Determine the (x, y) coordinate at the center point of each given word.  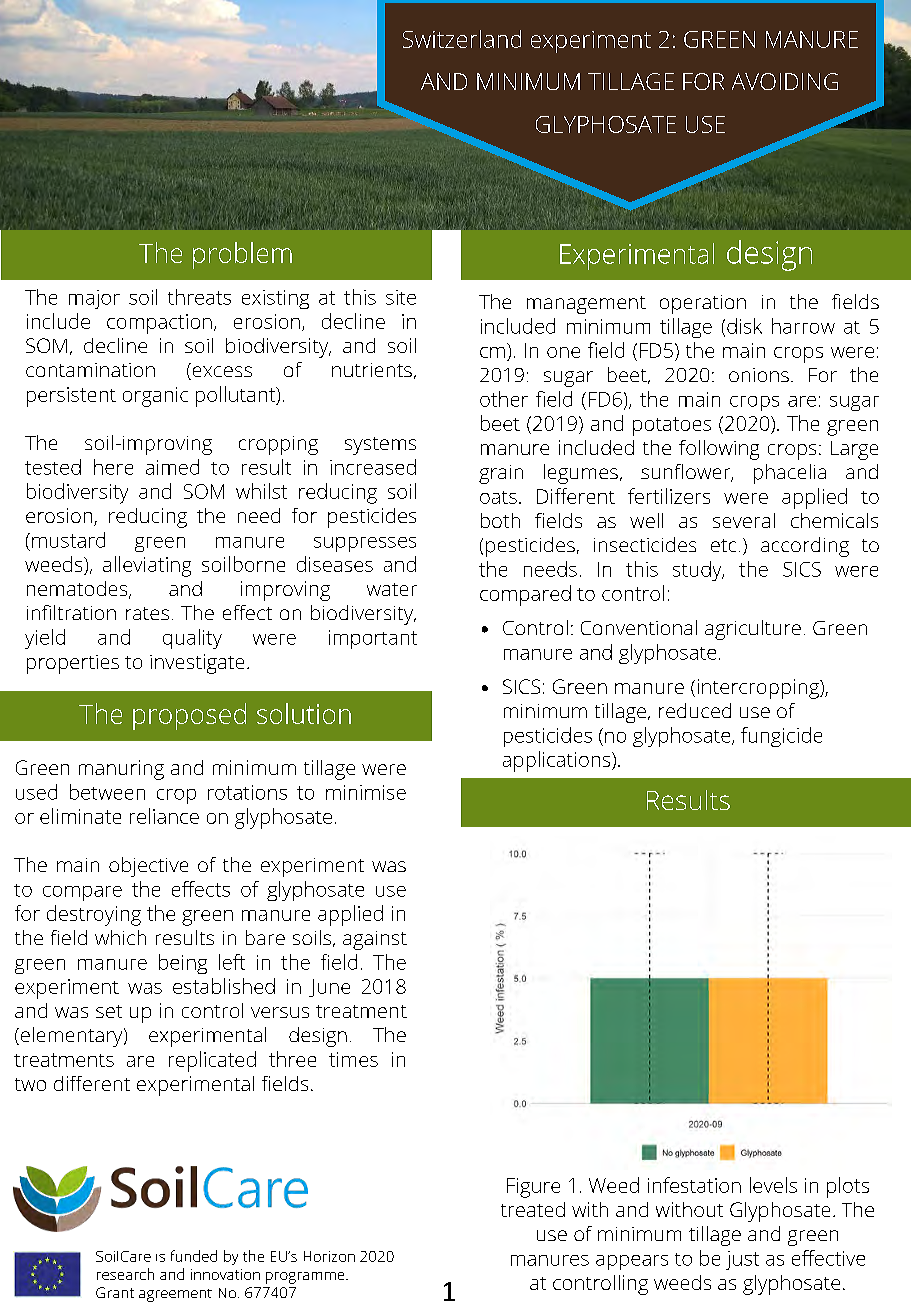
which (120, 937)
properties (73, 664)
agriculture (753, 630)
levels (773, 1185)
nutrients (372, 370)
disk (744, 326)
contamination (90, 370)
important (373, 639)
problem (242, 255)
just (742, 1260)
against (375, 940)
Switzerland (462, 39)
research (125, 1274)
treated (533, 1209)
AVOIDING (785, 81)
